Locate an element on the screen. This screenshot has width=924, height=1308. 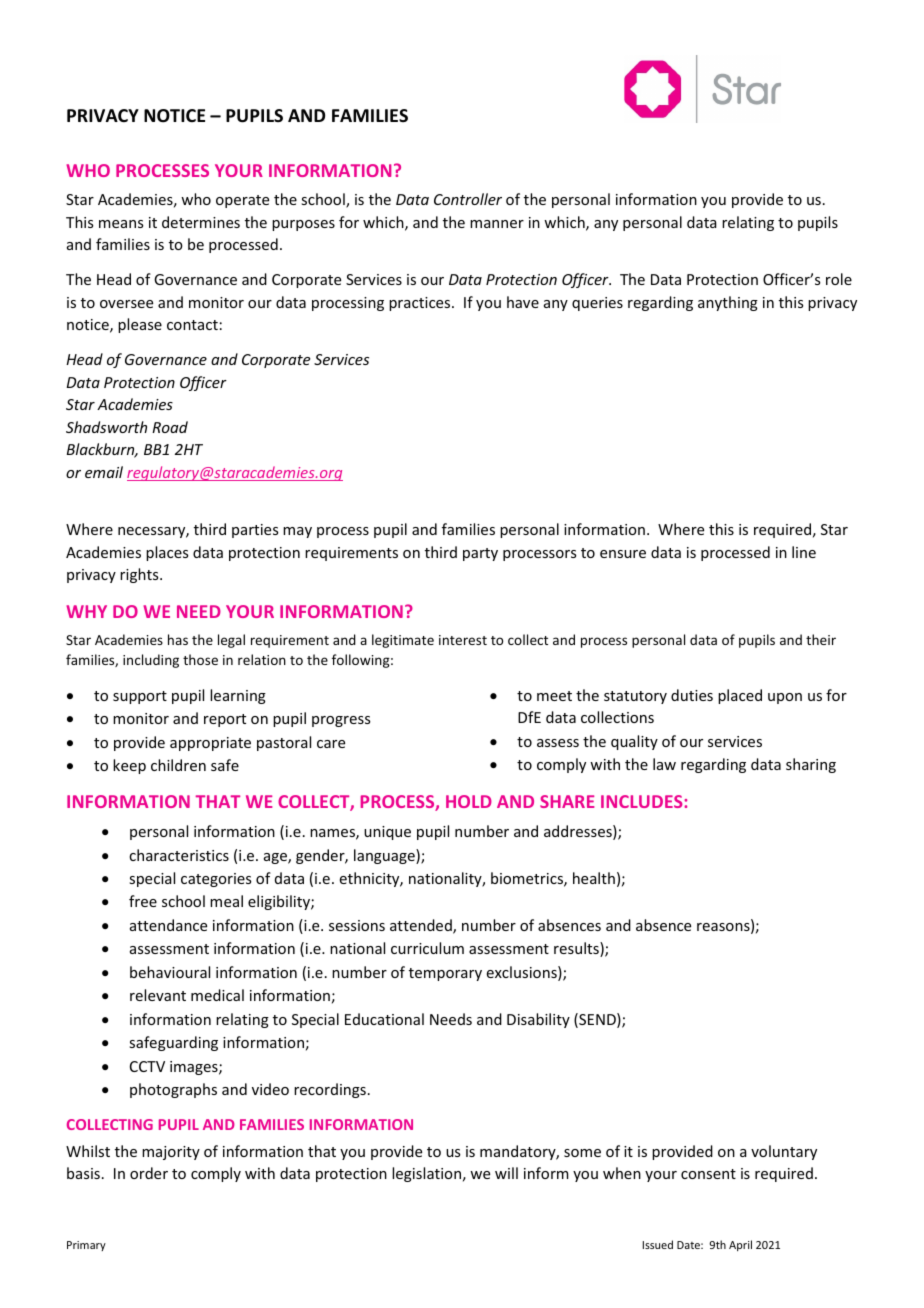
will is located at coordinates (506, 1173).
